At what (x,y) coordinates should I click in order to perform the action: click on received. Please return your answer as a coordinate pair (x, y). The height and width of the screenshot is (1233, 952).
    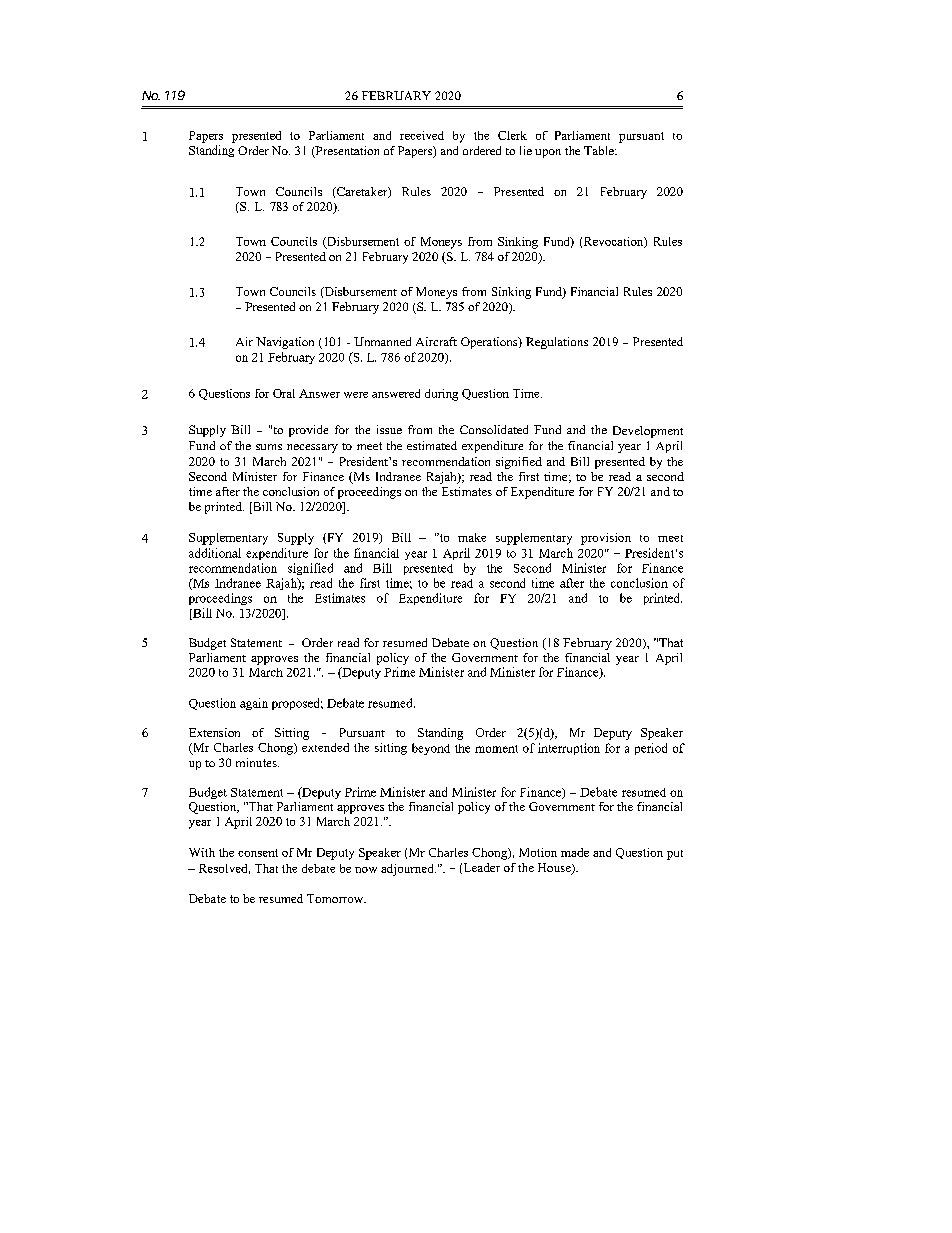
    Looking at the image, I should click on (422, 135).
